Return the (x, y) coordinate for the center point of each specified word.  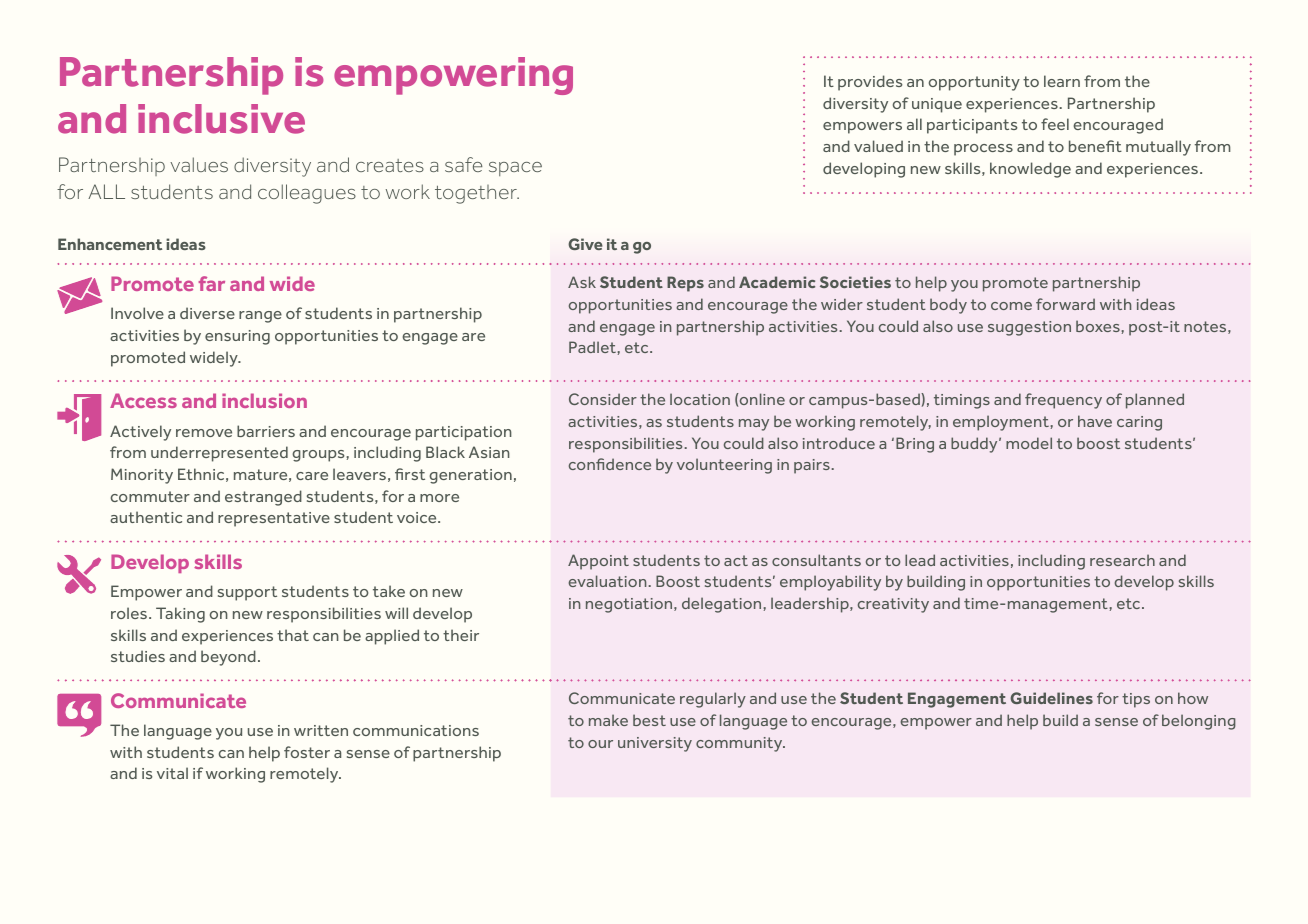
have (1095, 421)
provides (870, 83)
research (1122, 560)
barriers (266, 431)
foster (307, 752)
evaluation (607, 581)
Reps (685, 284)
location (700, 399)
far (212, 283)
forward (1065, 304)
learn (1062, 81)
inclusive (221, 119)
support (247, 593)
